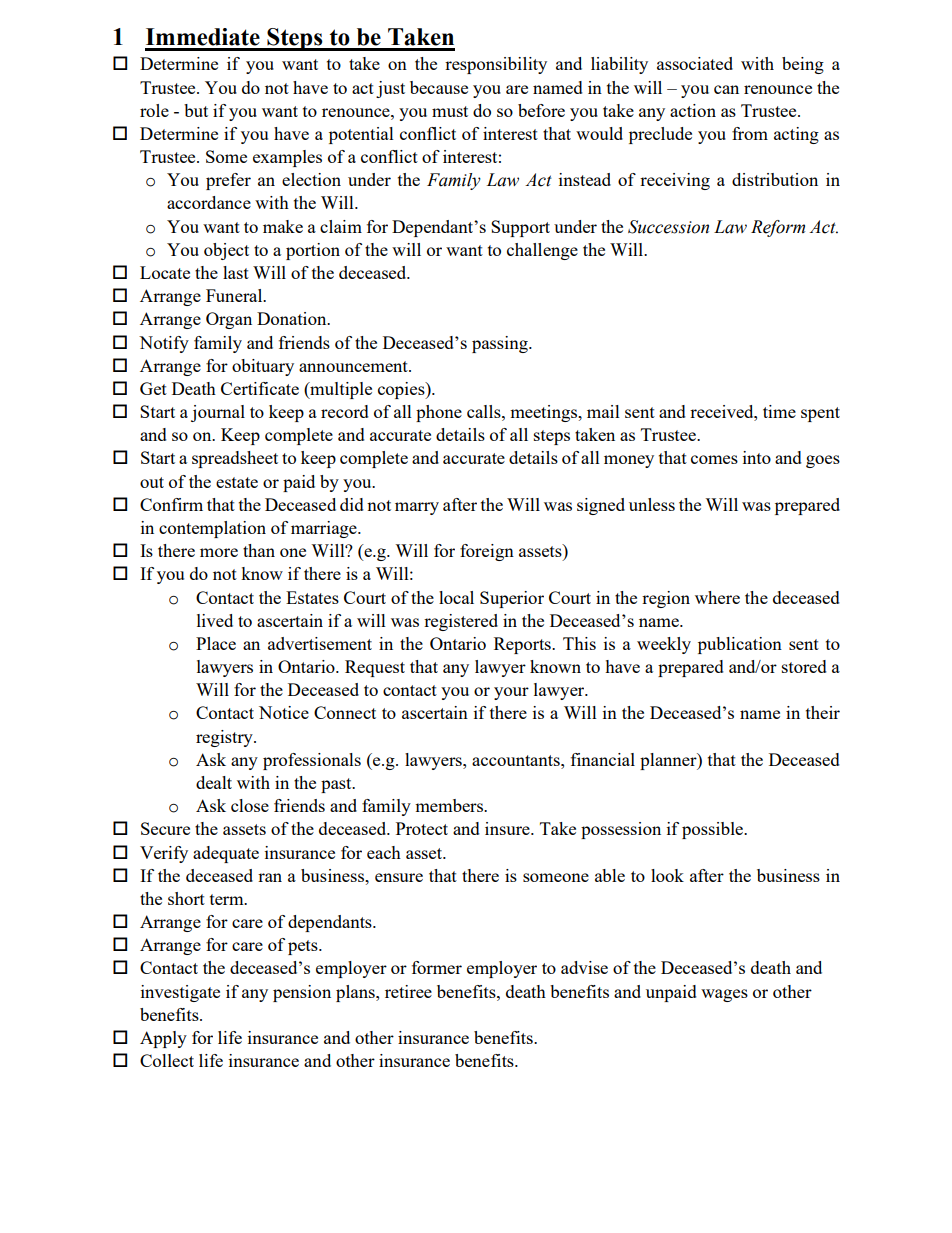 This document has height=1233, width=952. Describe the element at coordinates (724, 995) in the document. I see `wages` at that location.
